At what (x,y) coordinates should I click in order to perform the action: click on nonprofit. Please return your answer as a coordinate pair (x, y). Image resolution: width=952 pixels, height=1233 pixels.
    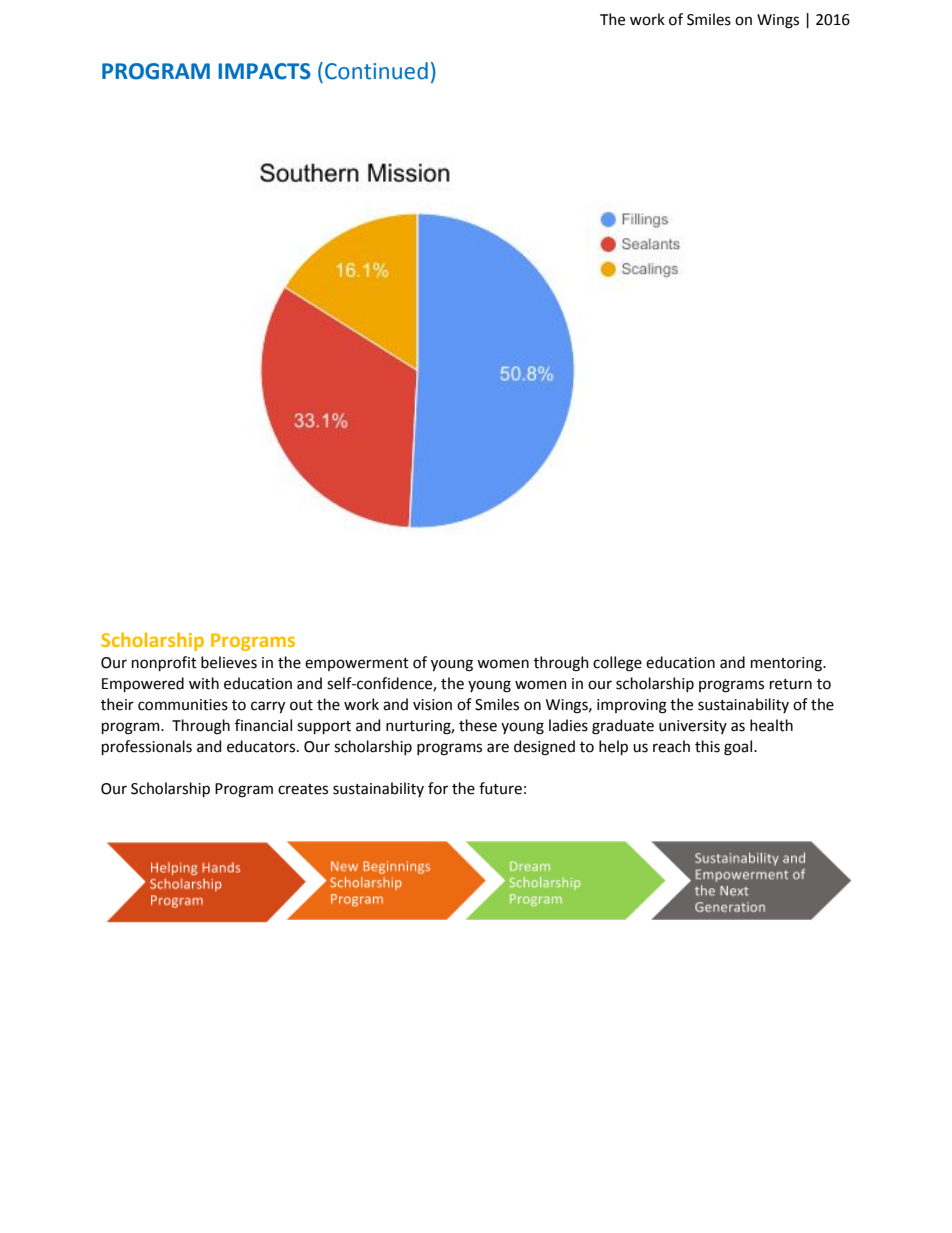
    Looking at the image, I should click on (164, 663).
